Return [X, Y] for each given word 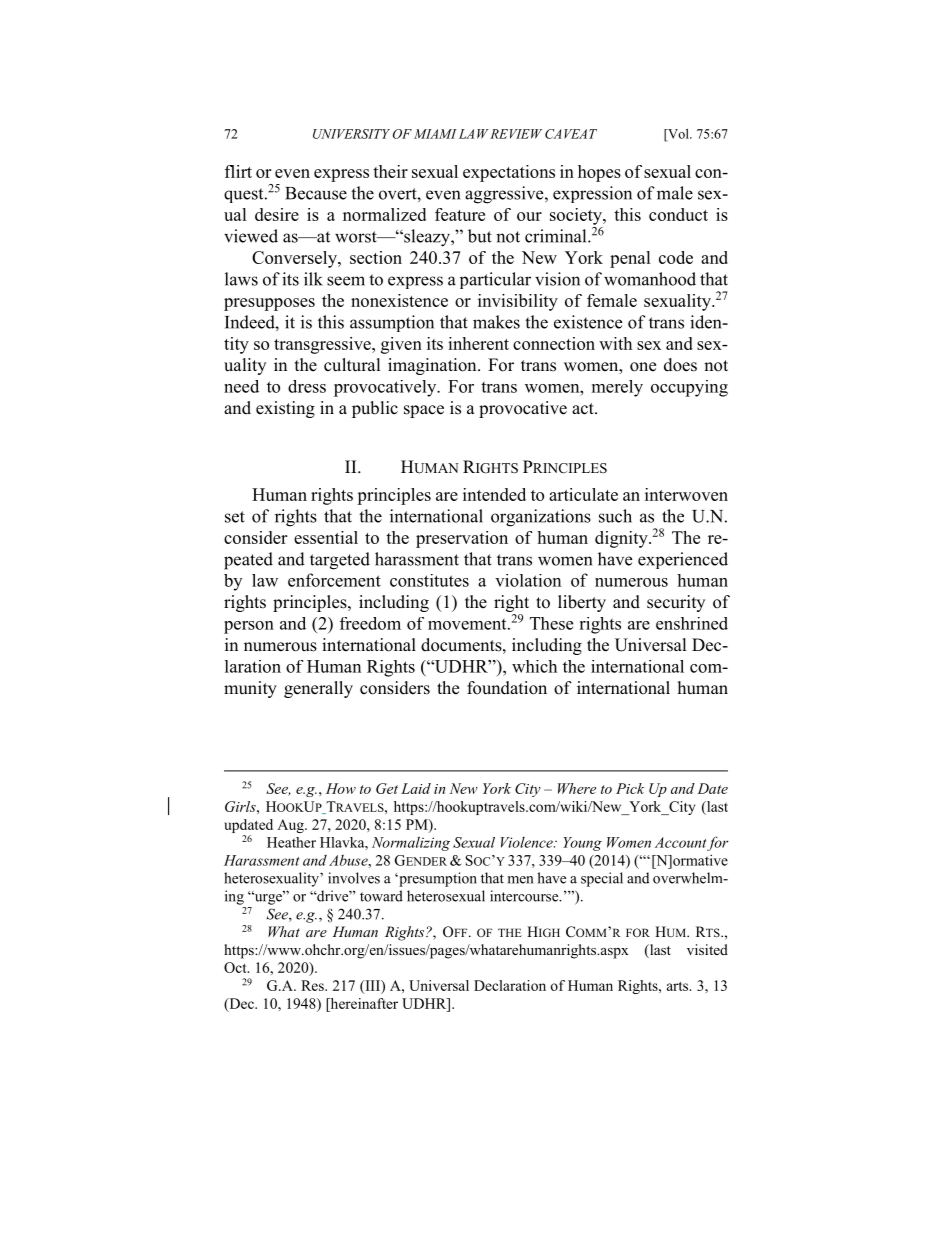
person [249, 627]
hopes [599, 173]
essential [326, 537]
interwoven [686, 494]
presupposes [269, 304]
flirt [238, 171]
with [615, 343]
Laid [416, 788]
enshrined [692, 623]
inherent [478, 343]
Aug [291, 826]
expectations [509, 173]
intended [494, 494]
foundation [507, 688]
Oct [236, 967]
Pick [630, 788]
